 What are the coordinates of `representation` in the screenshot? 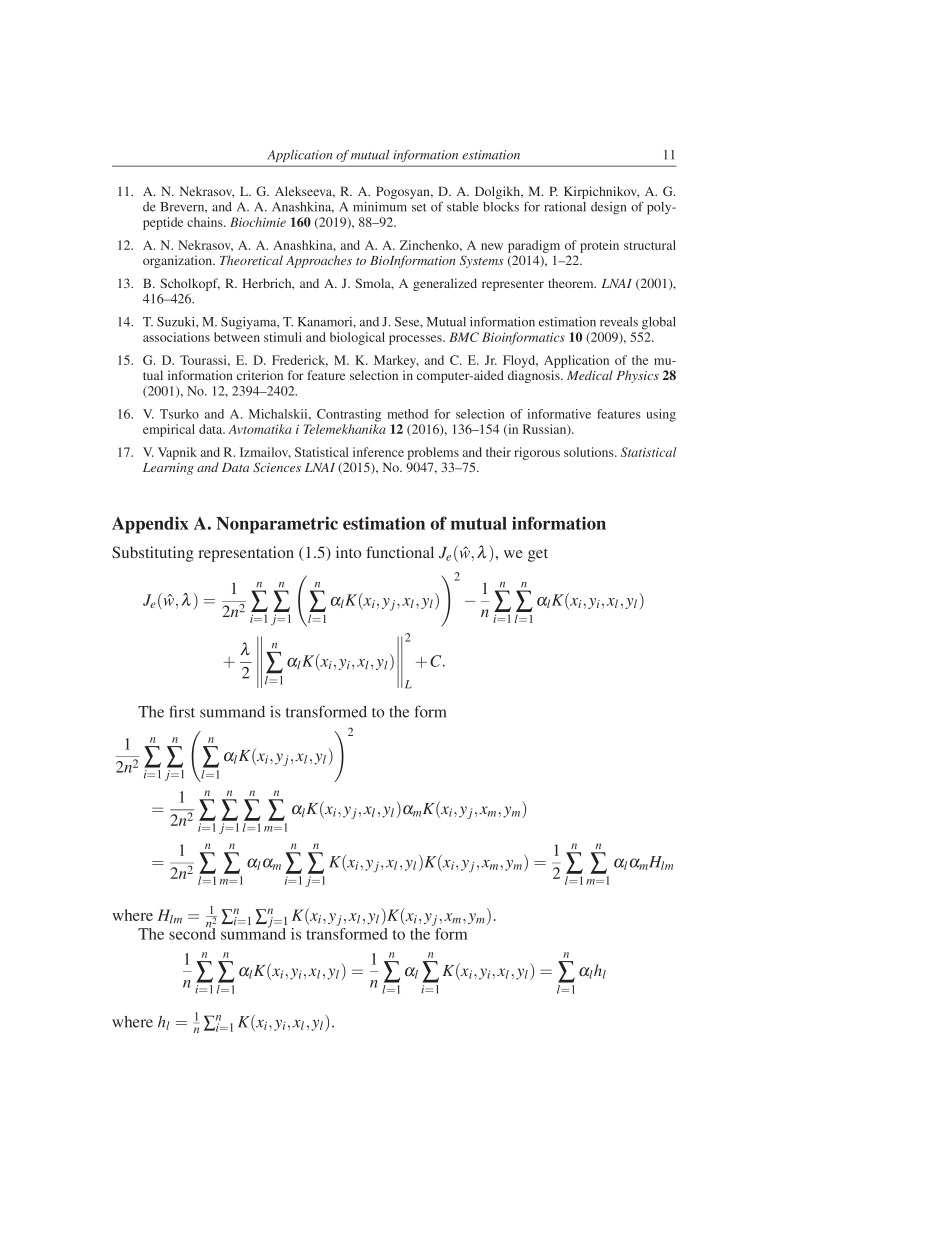 It's located at (246, 554).
